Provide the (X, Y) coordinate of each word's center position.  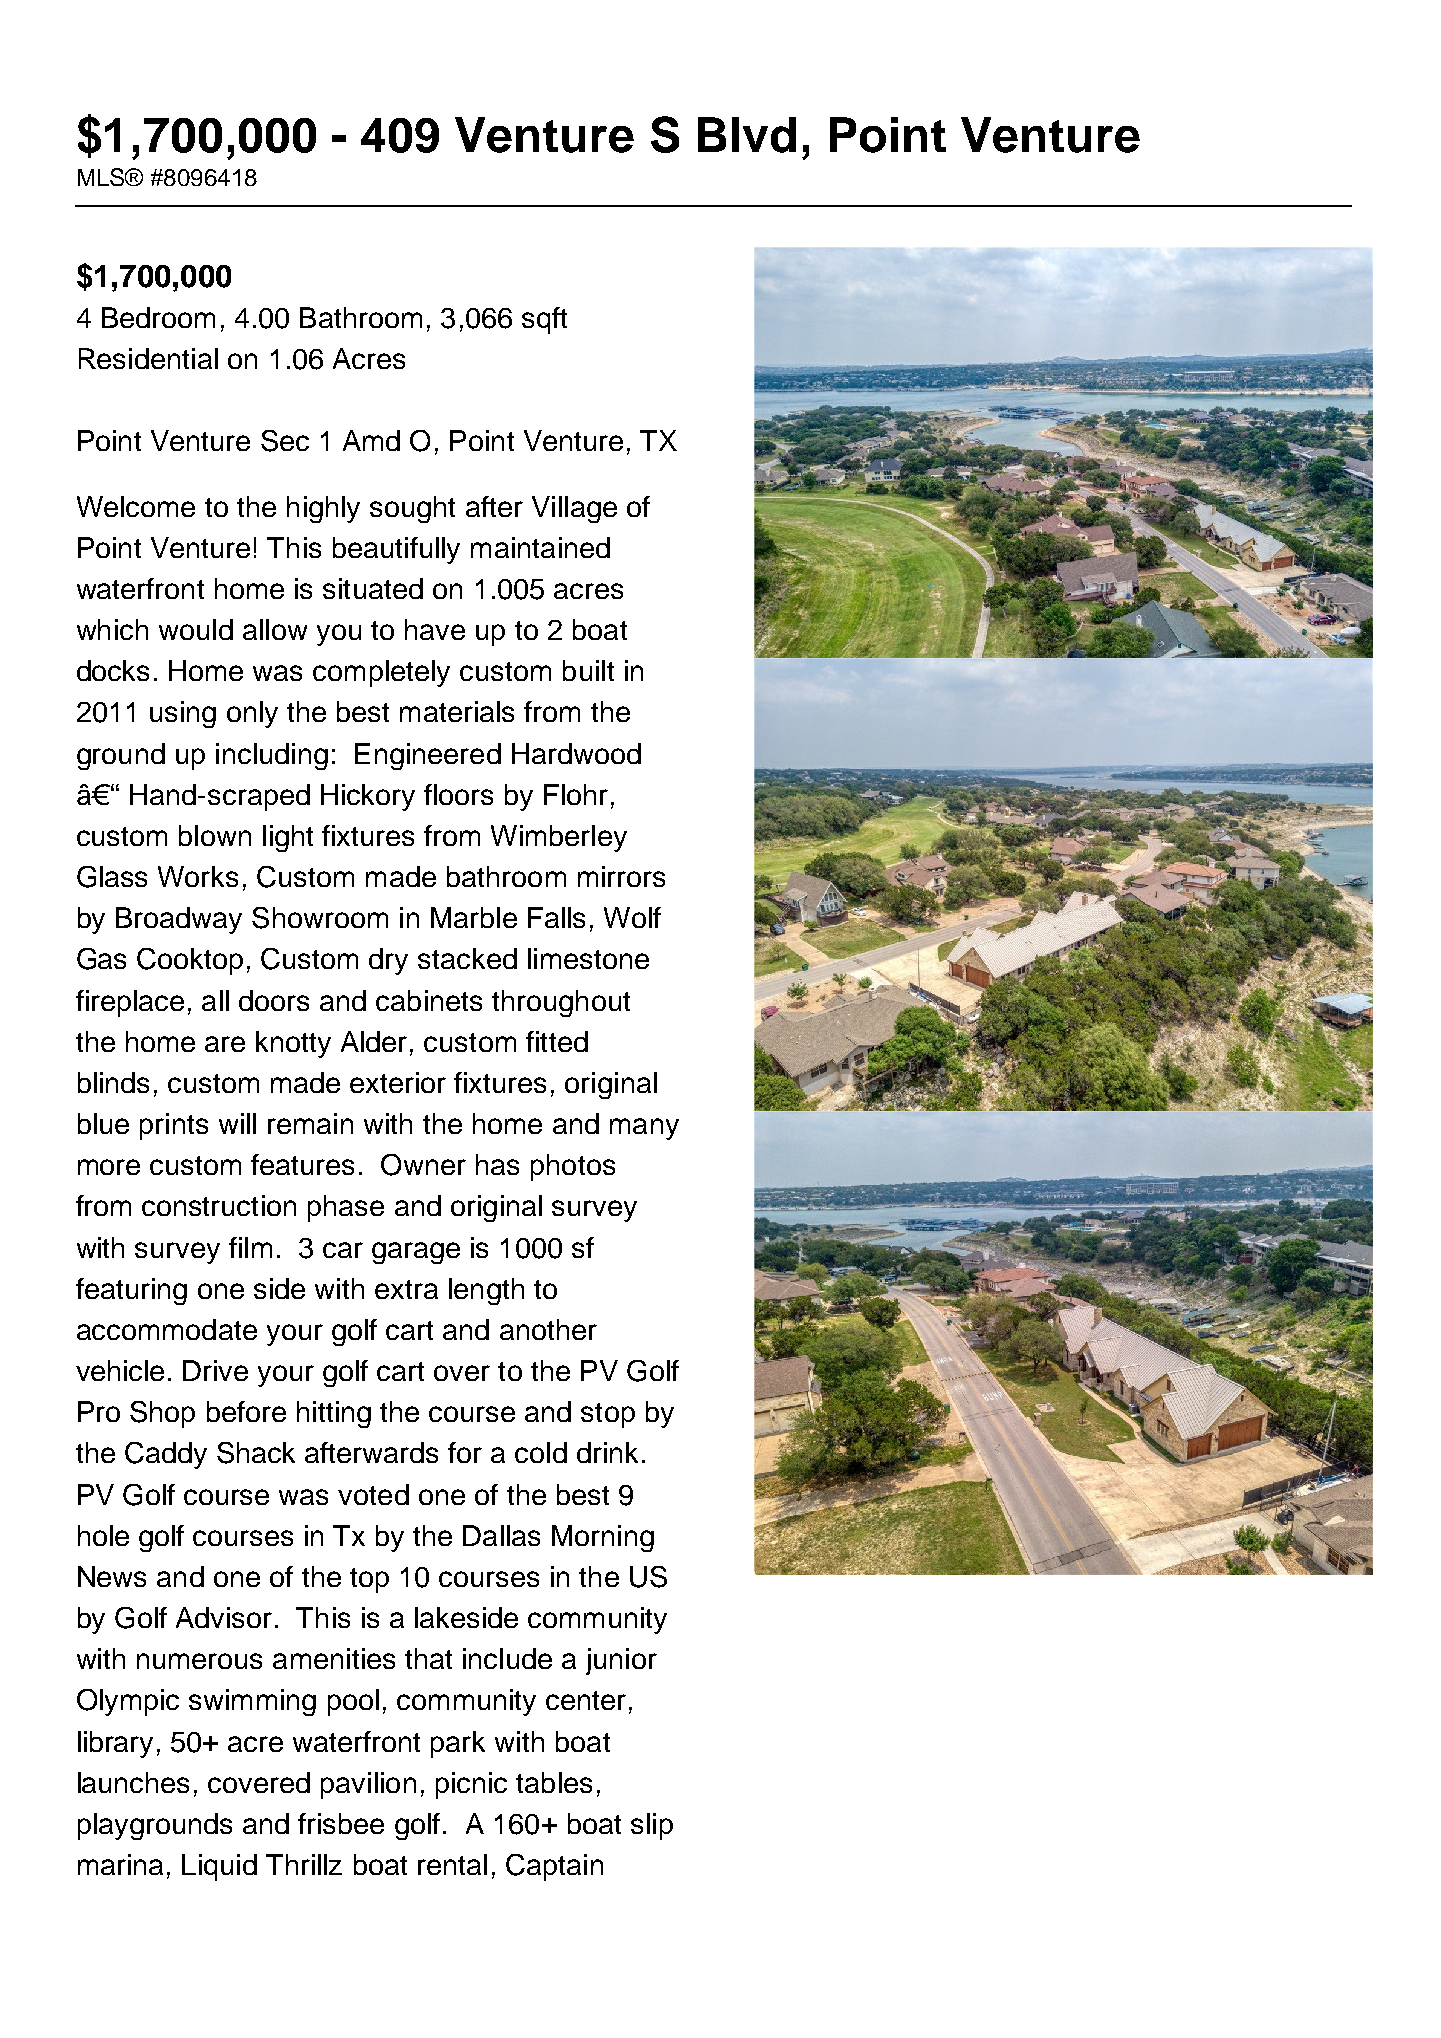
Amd (371, 440)
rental (452, 1864)
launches (133, 1782)
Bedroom (158, 317)
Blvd (747, 135)
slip (652, 1826)
